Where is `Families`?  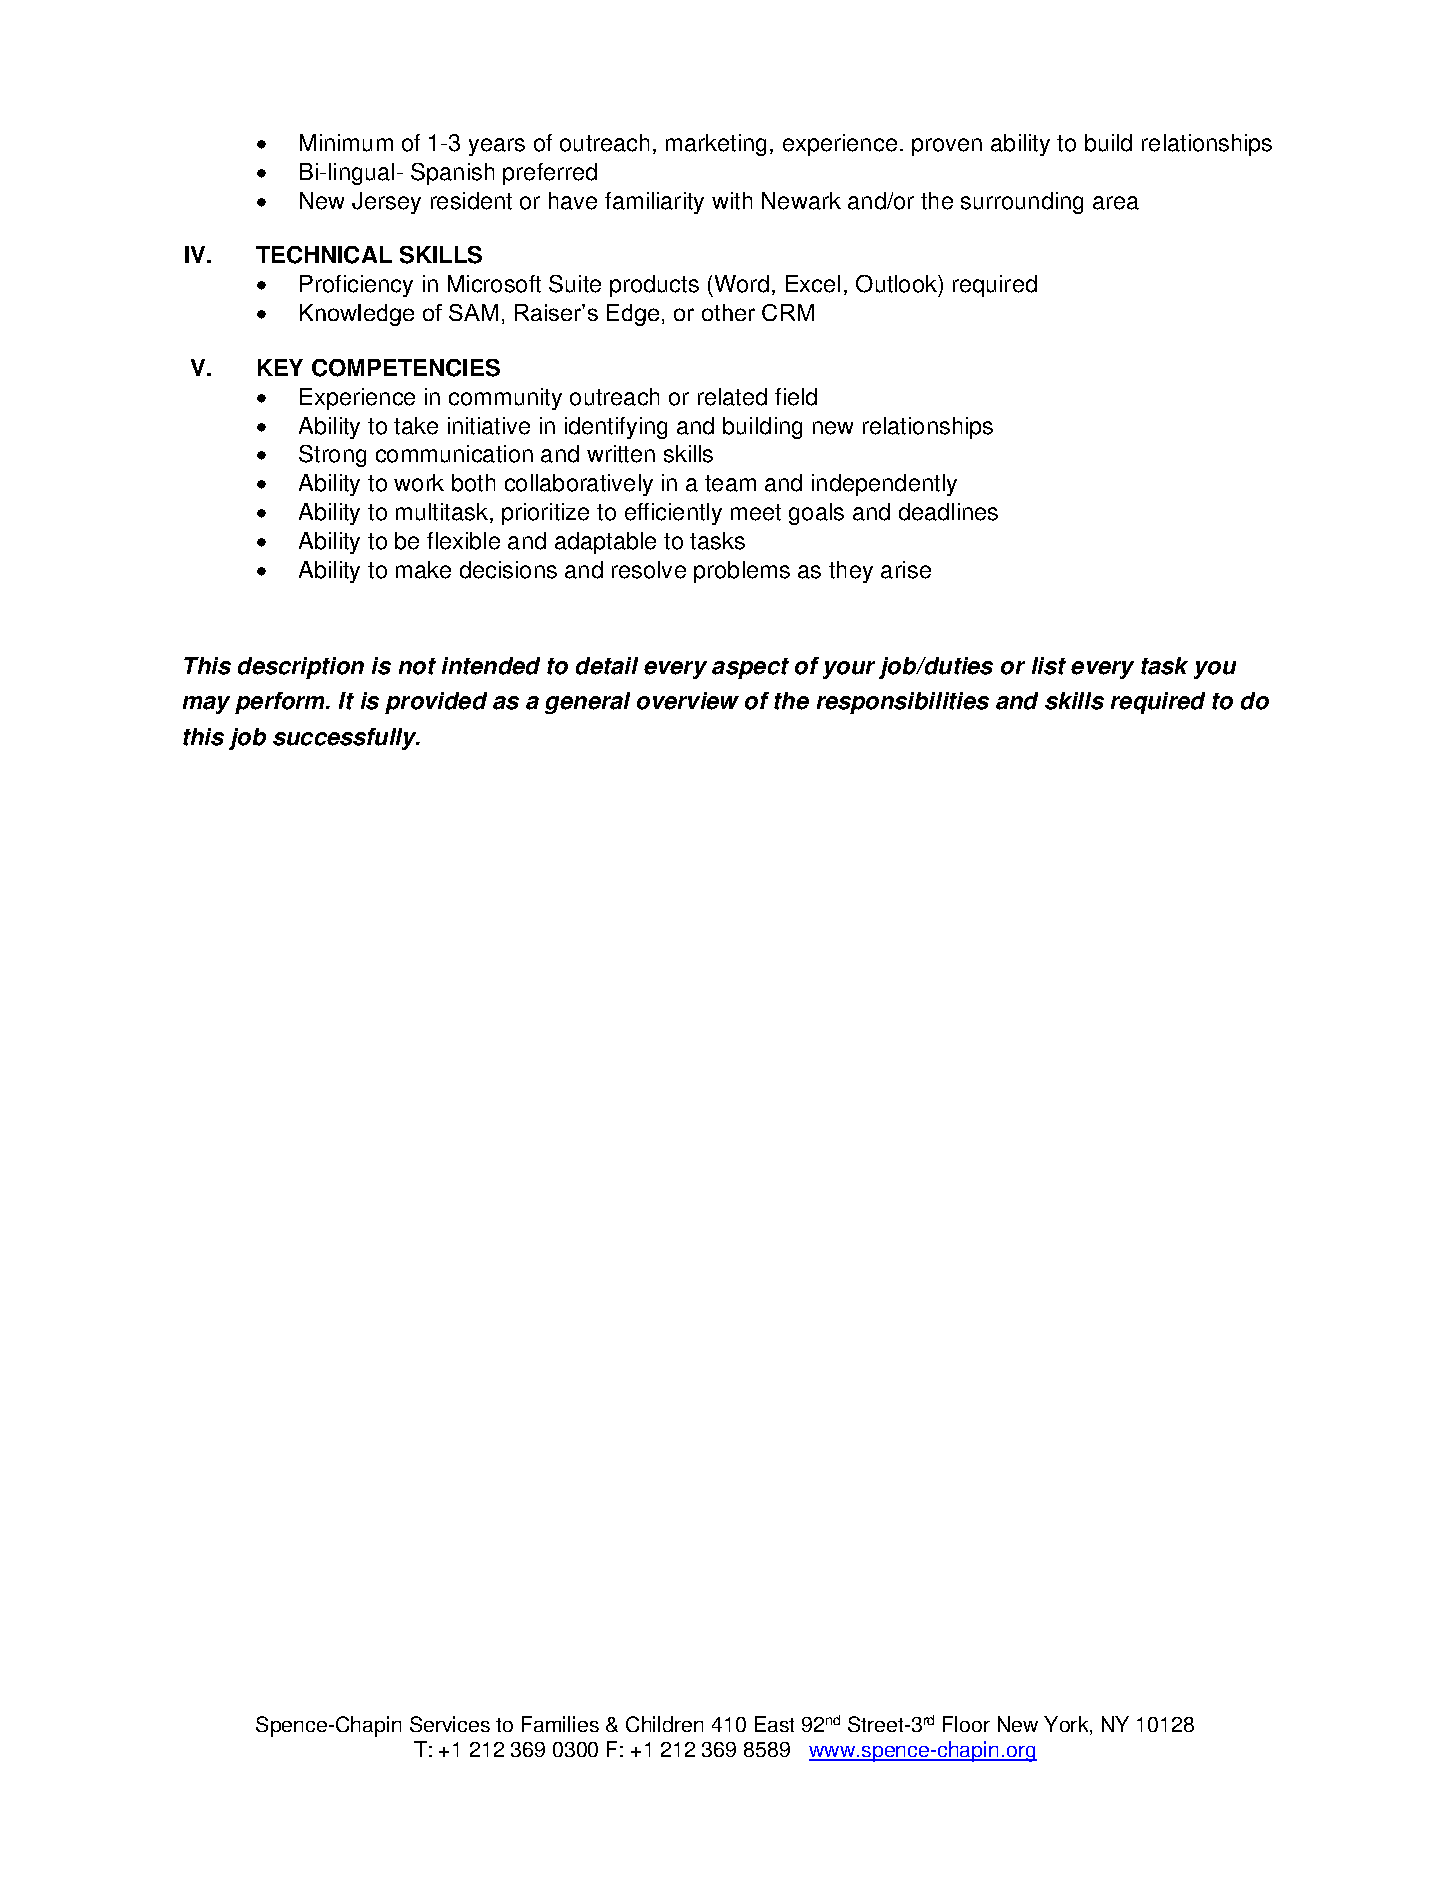 Families is located at coordinates (560, 1724).
